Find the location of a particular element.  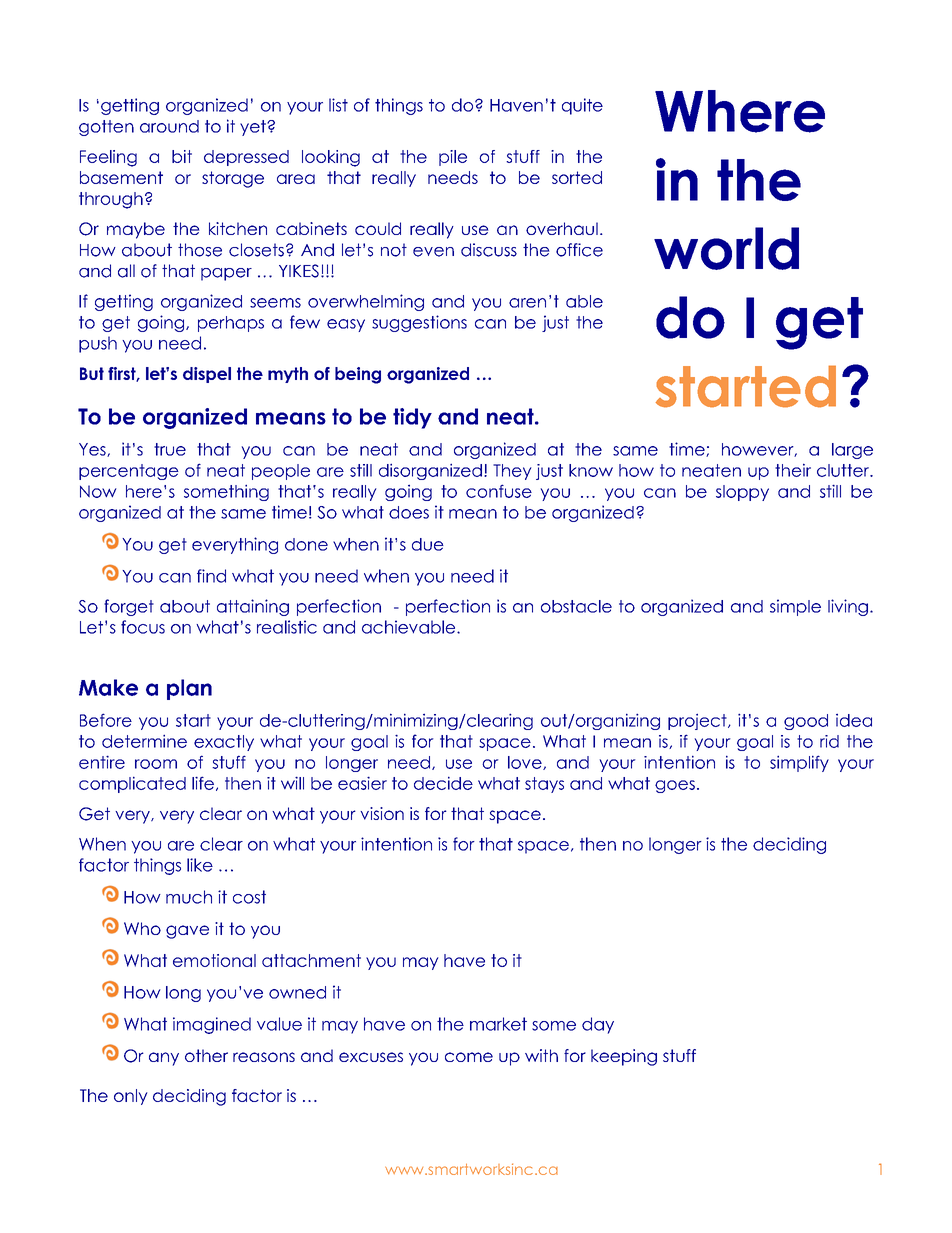

simple is located at coordinates (795, 607).
